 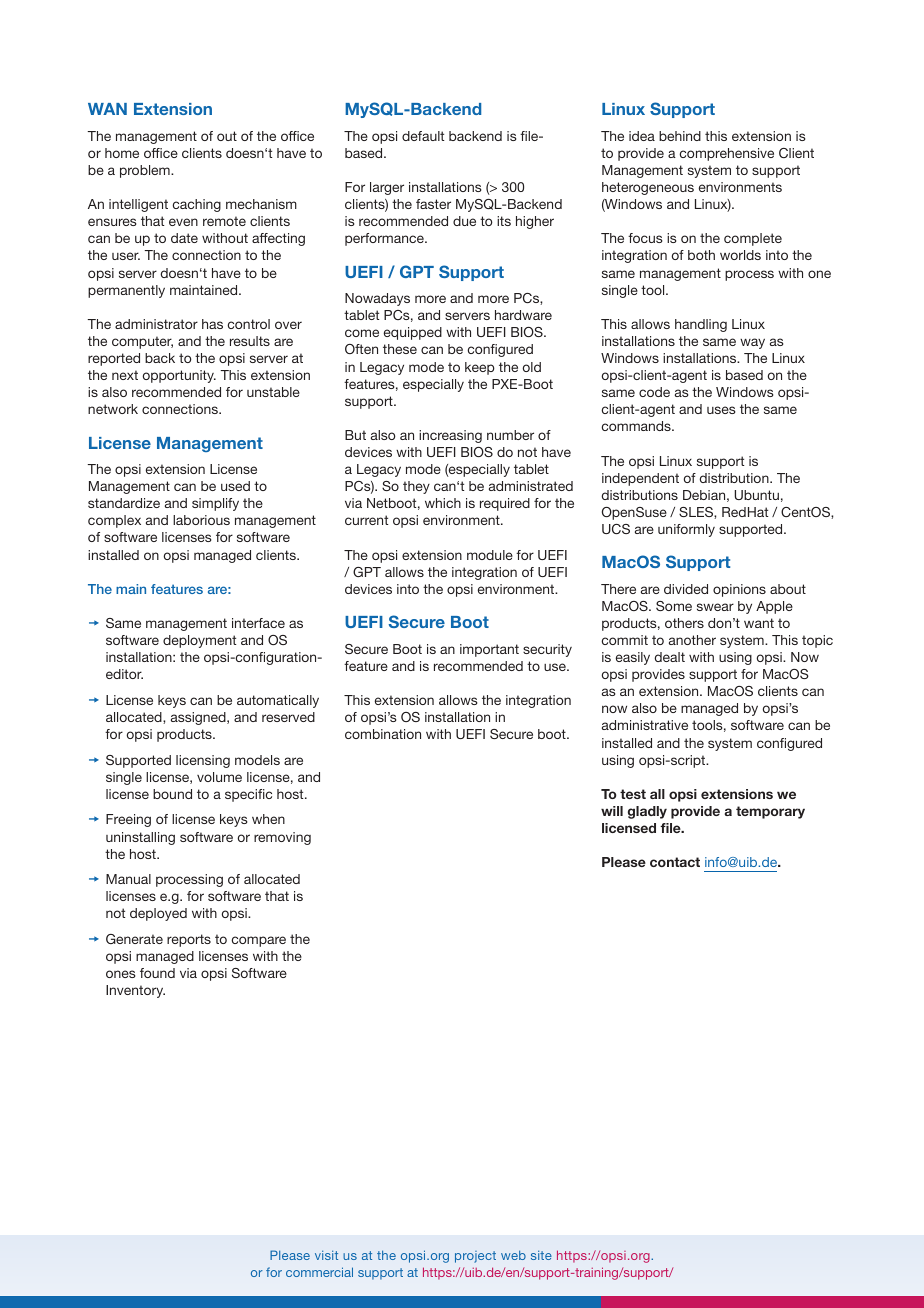 What do you see at coordinates (319, 1272) in the screenshot?
I see `commercial` at bounding box center [319, 1272].
